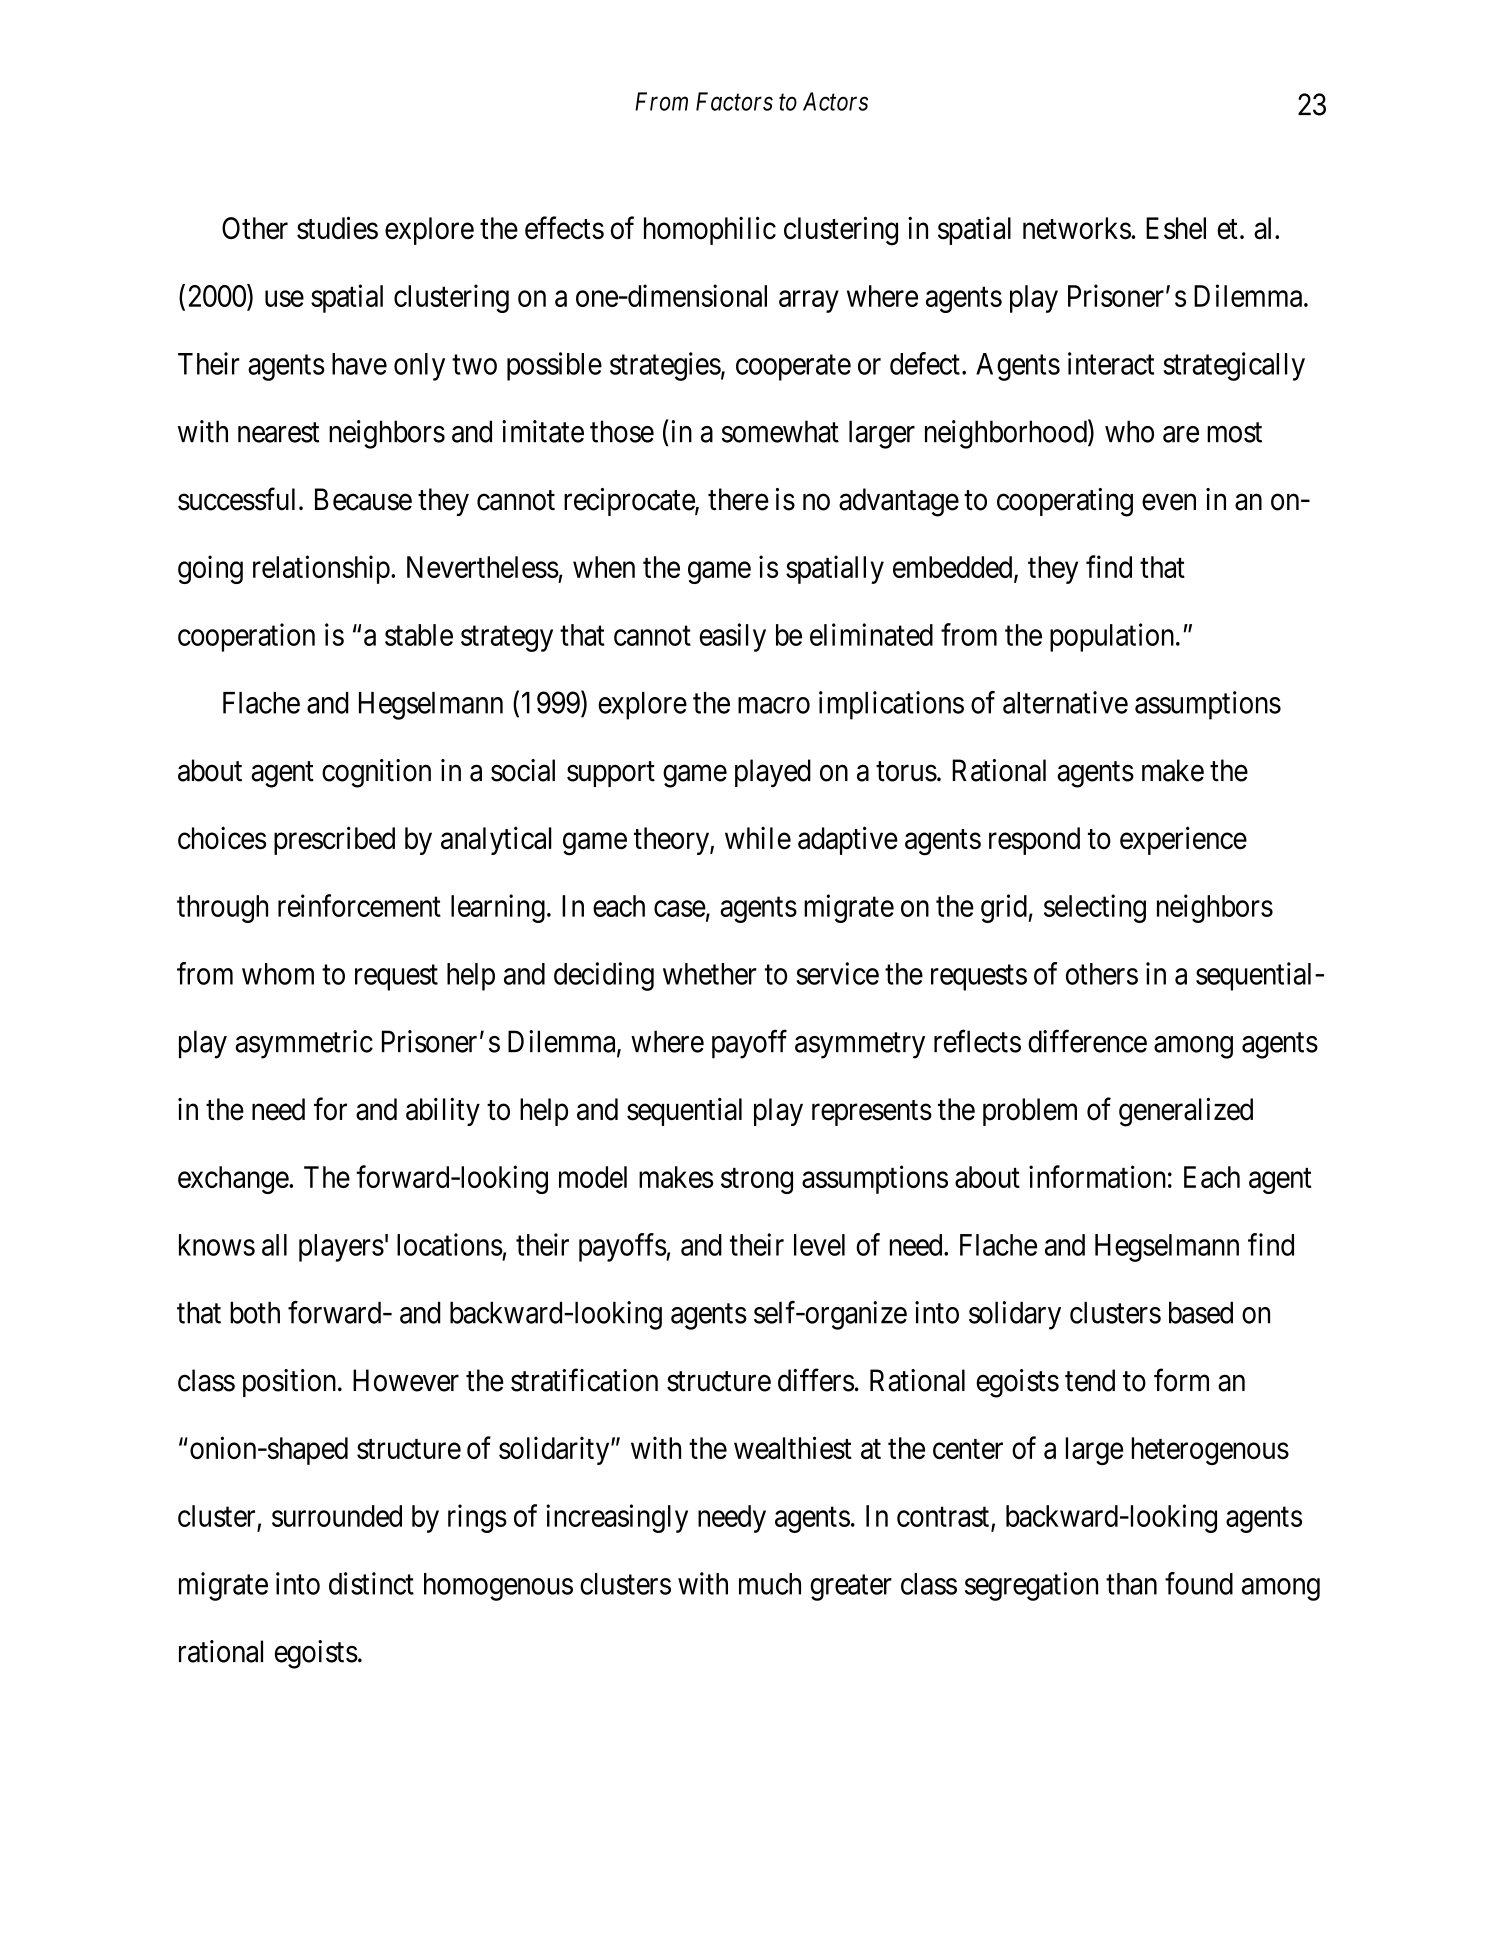 The height and width of the screenshot is (1945, 1503). What do you see at coordinates (443, 1112) in the screenshot?
I see `ability` at bounding box center [443, 1112].
